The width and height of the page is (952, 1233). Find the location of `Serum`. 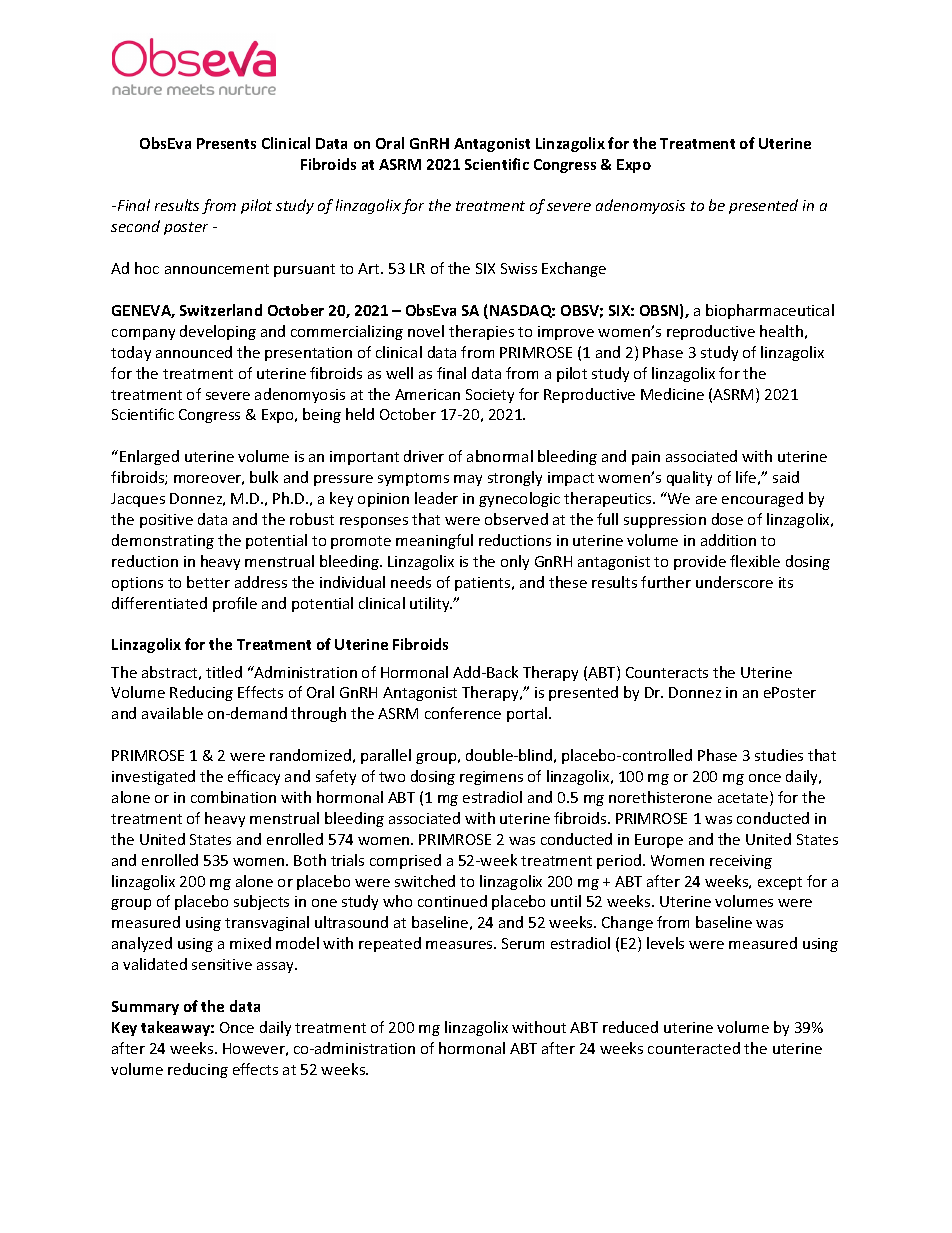

Serum is located at coordinates (523, 943).
